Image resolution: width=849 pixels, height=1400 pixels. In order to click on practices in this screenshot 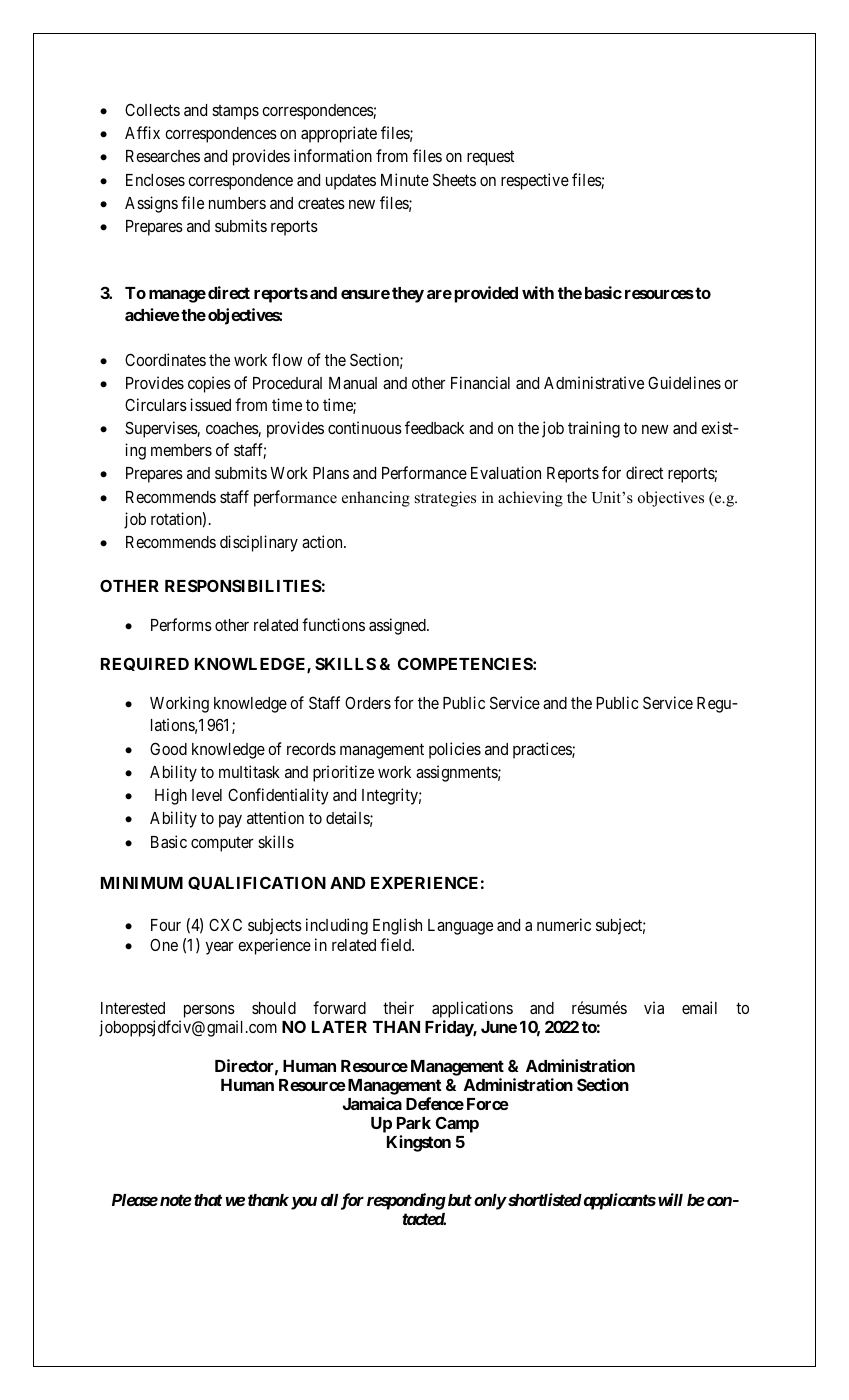, I will do `click(543, 750)`.
